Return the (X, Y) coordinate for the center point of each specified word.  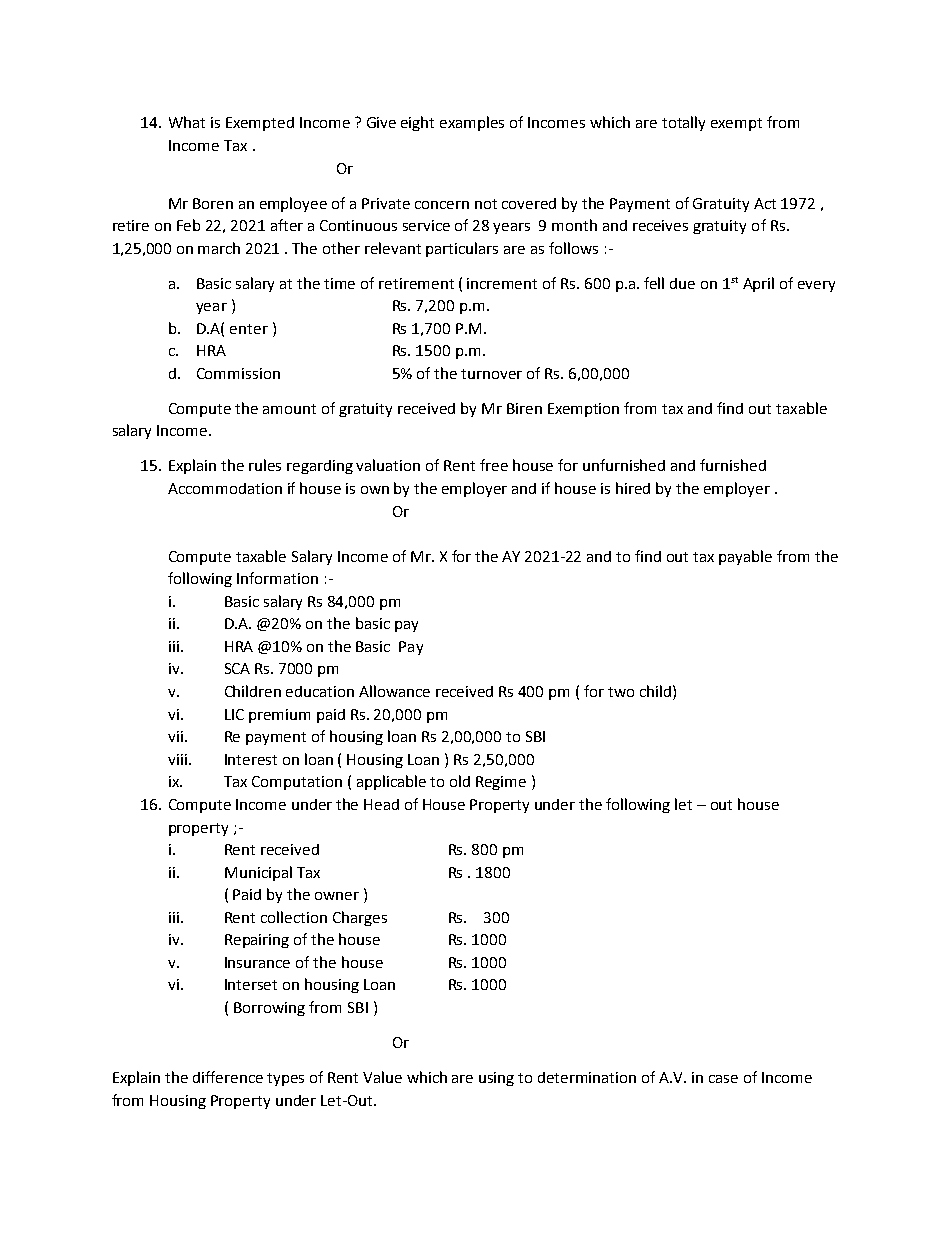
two (621, 692)
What (187, 122)
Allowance (394, 691)
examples (472, 123)
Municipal (258, 873)
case (723, 1079)
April (758, 284)
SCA (237, 668)
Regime (501, 783)
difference (228, 1077)
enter (249, 329)
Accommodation (225, 488)
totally (683, 123)
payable (745, 557)
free (494, 465)
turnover (491, 374)
